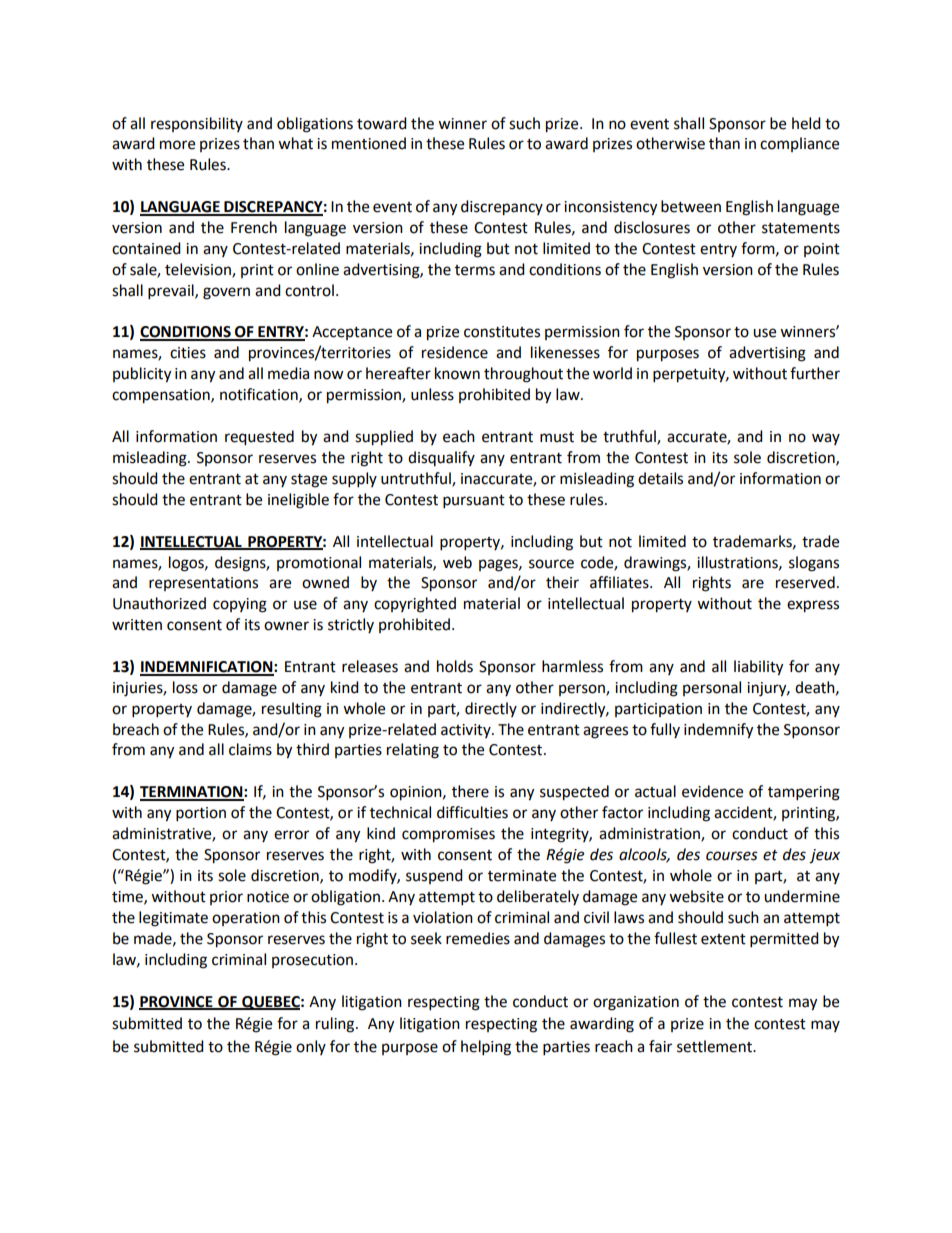  I want to click on helping, so click(486, 1048).
